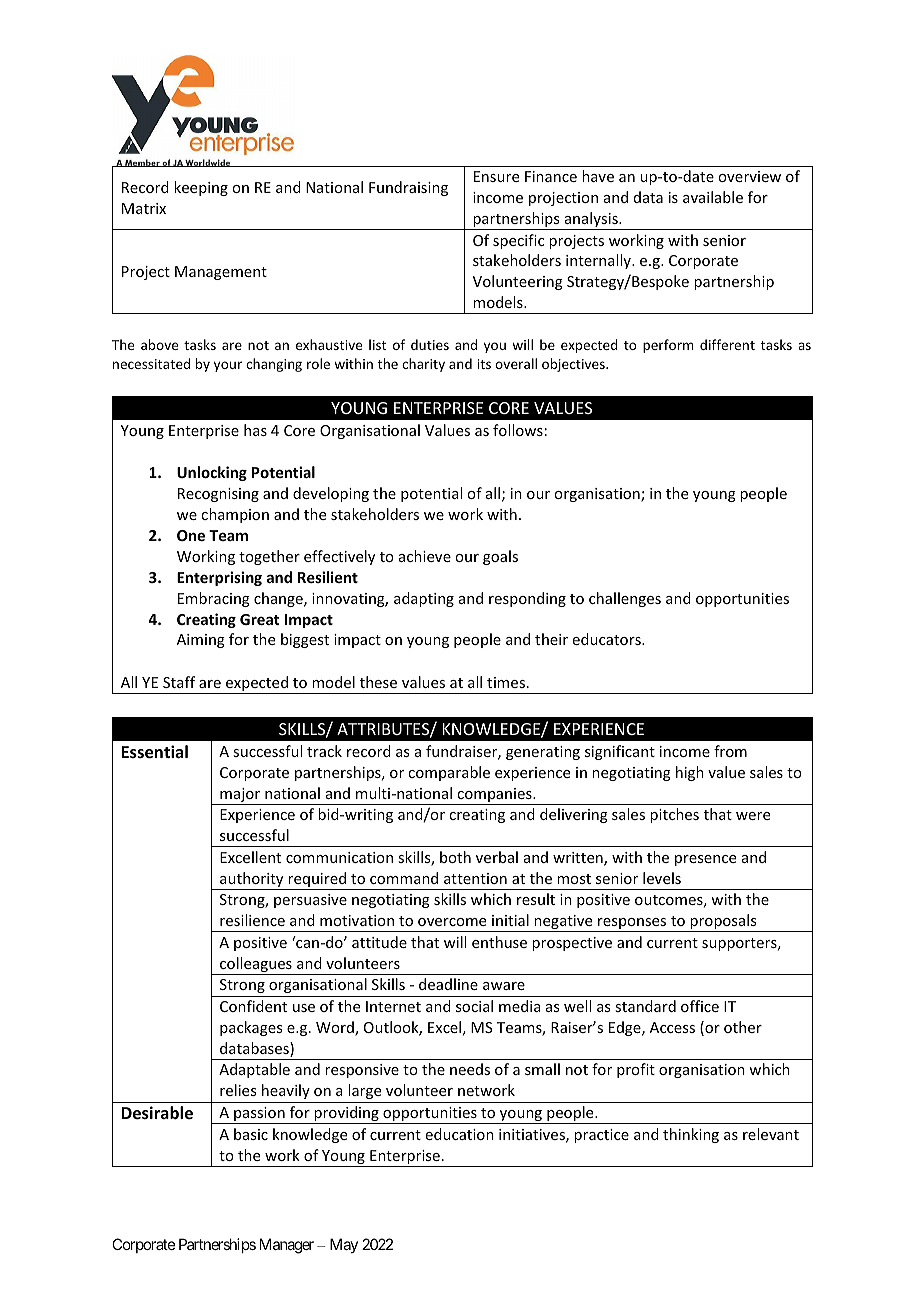  What do you see at coordinates (496, 176) in the screenshot?
I see `Ensure` at bounding box center [496, 176].
